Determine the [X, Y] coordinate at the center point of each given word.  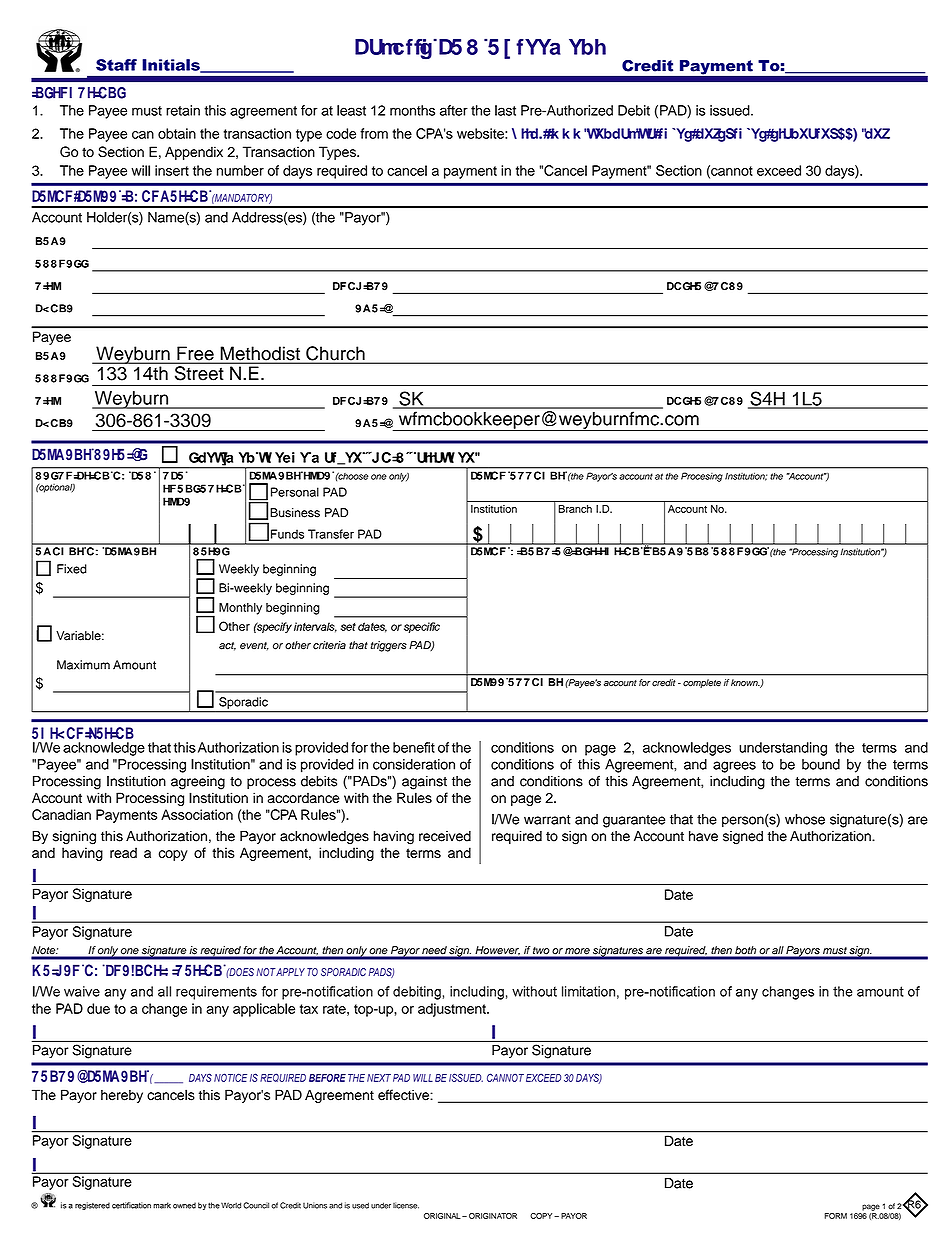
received [445, 836]
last [505, 110]
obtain [177, 133]
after [454, 110]
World [230, 1205]
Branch [575, 509]
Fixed [72, 569]
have [703, 836]
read [123, 852]
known [745, 683]
